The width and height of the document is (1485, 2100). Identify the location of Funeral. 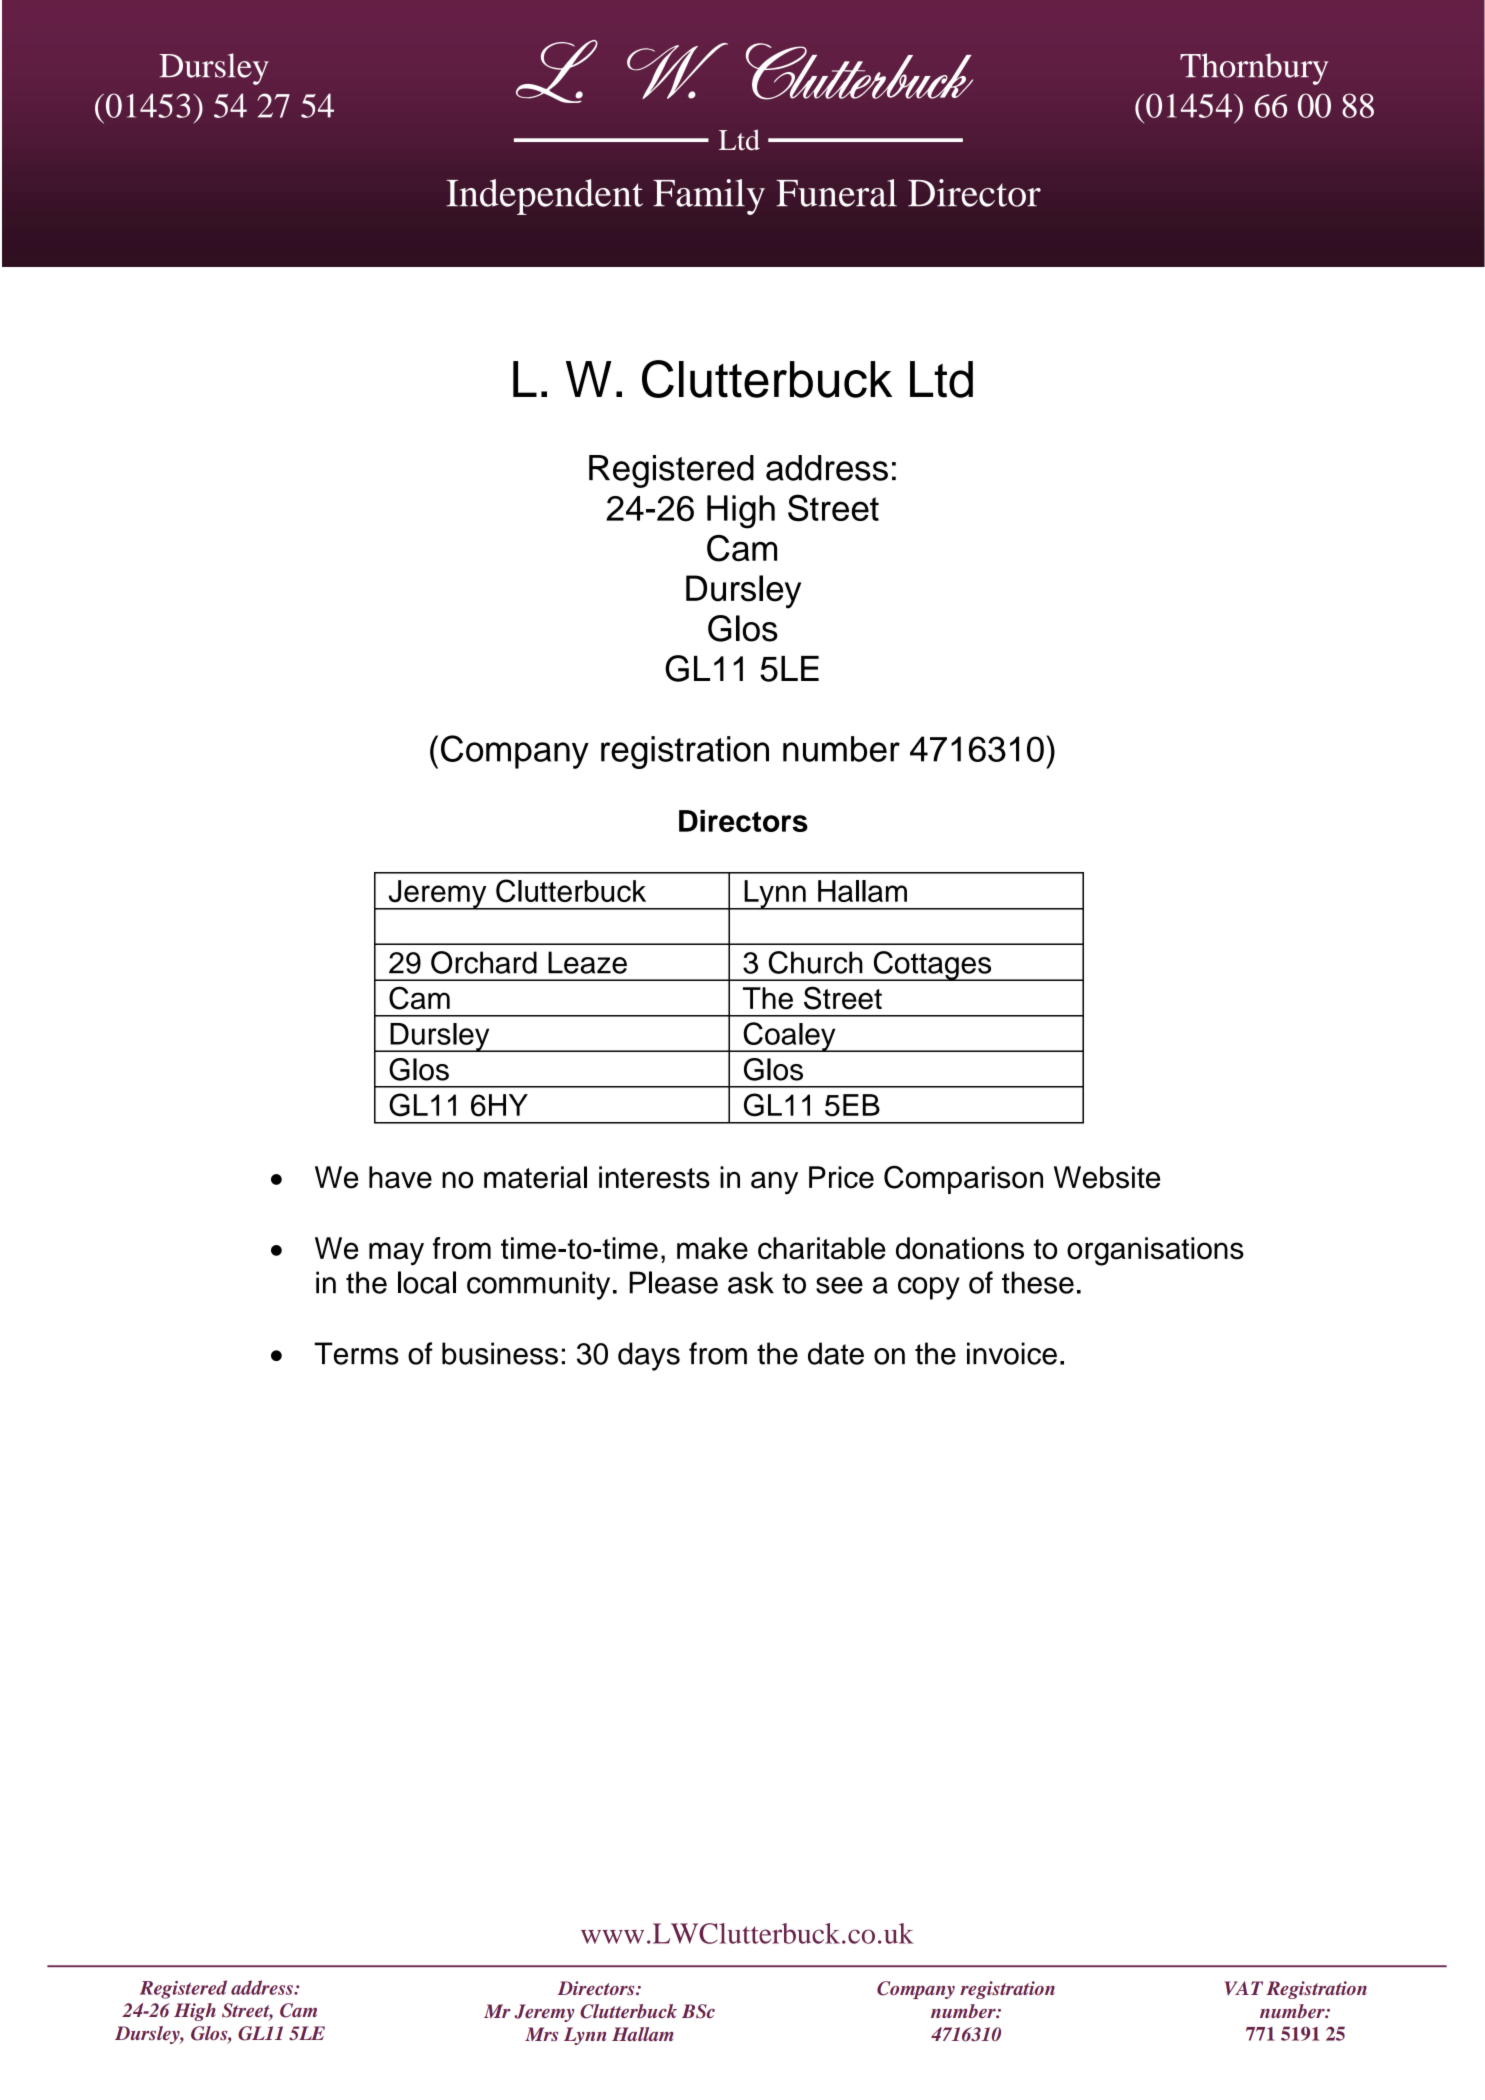
(836, 193).
